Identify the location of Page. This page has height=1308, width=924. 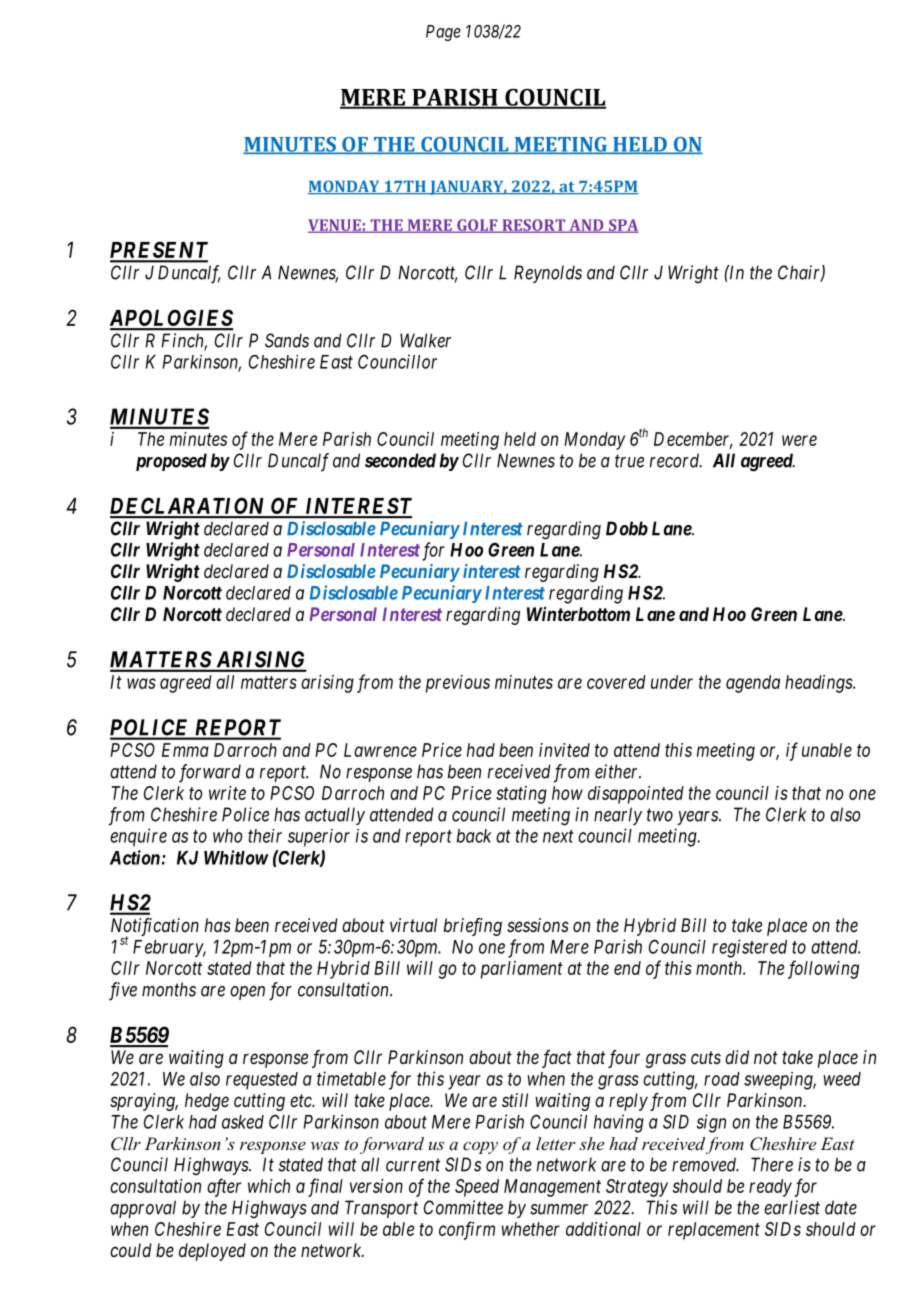
(443, 33).
